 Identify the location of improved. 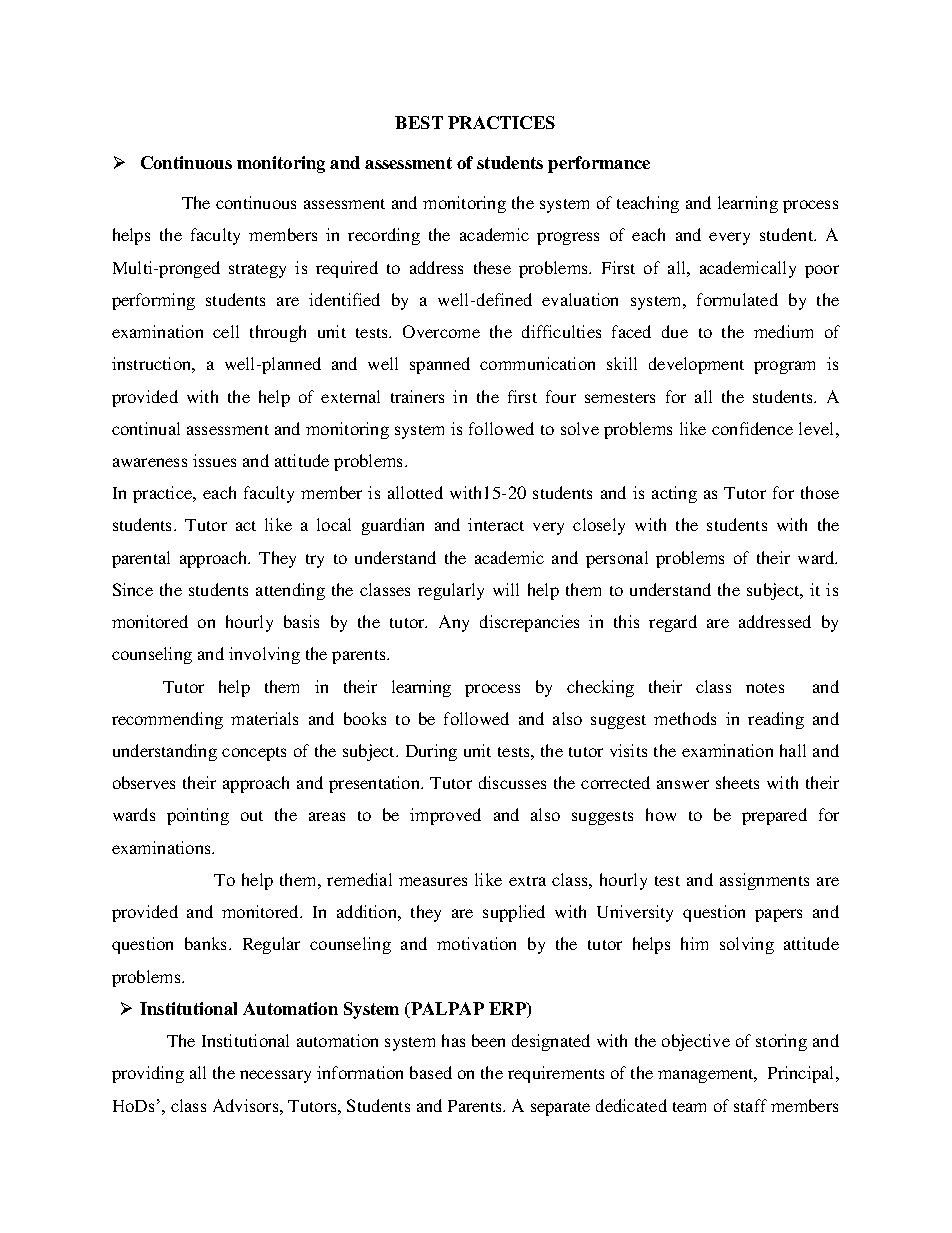
(445, 816).
